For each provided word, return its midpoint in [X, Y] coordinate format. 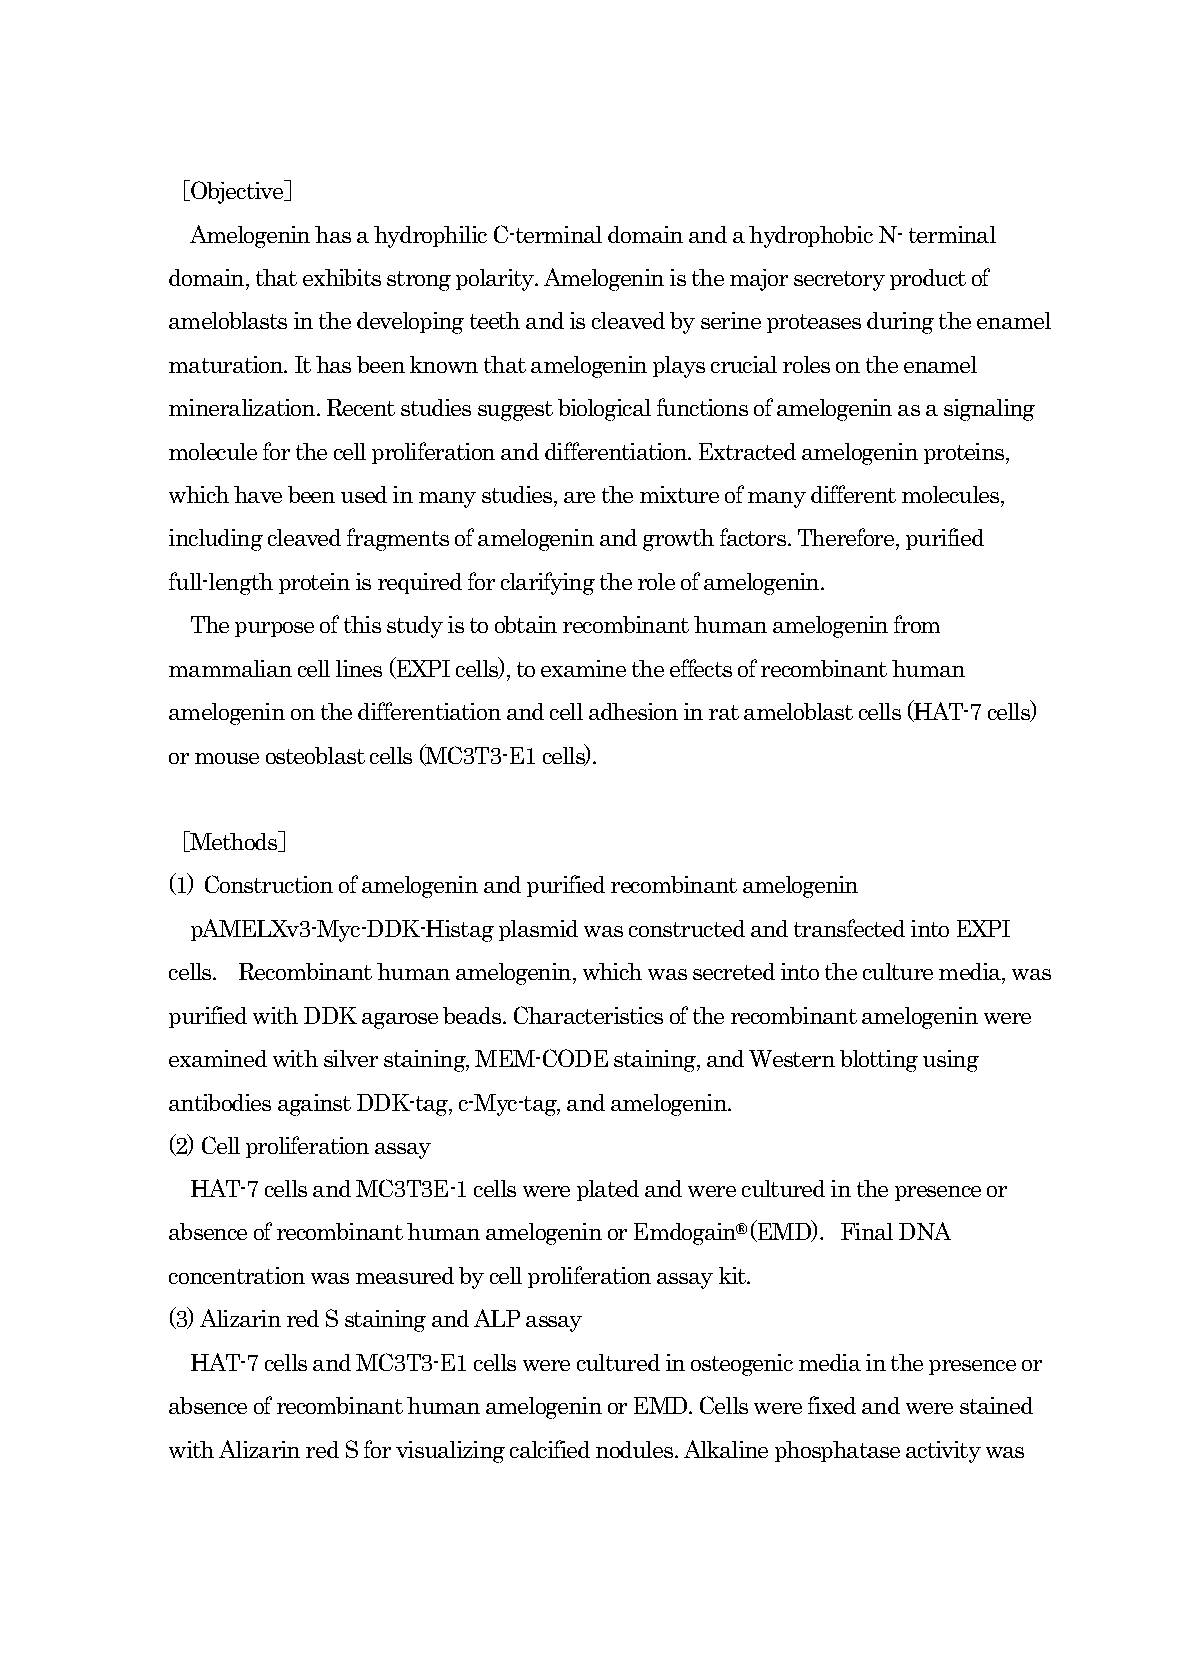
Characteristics [588, 1015]
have [258, 494]
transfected [849, 928]
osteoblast [315, 755]
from [917, 624]
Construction [269, 884]
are [579, 497]
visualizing [450, 1452]
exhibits [342, 277]
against [314, 1105]
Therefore [847, 539]
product [928, 279]
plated [608, 1190]
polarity [496, 280]
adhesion [633, 711]
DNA [925, 1231]
